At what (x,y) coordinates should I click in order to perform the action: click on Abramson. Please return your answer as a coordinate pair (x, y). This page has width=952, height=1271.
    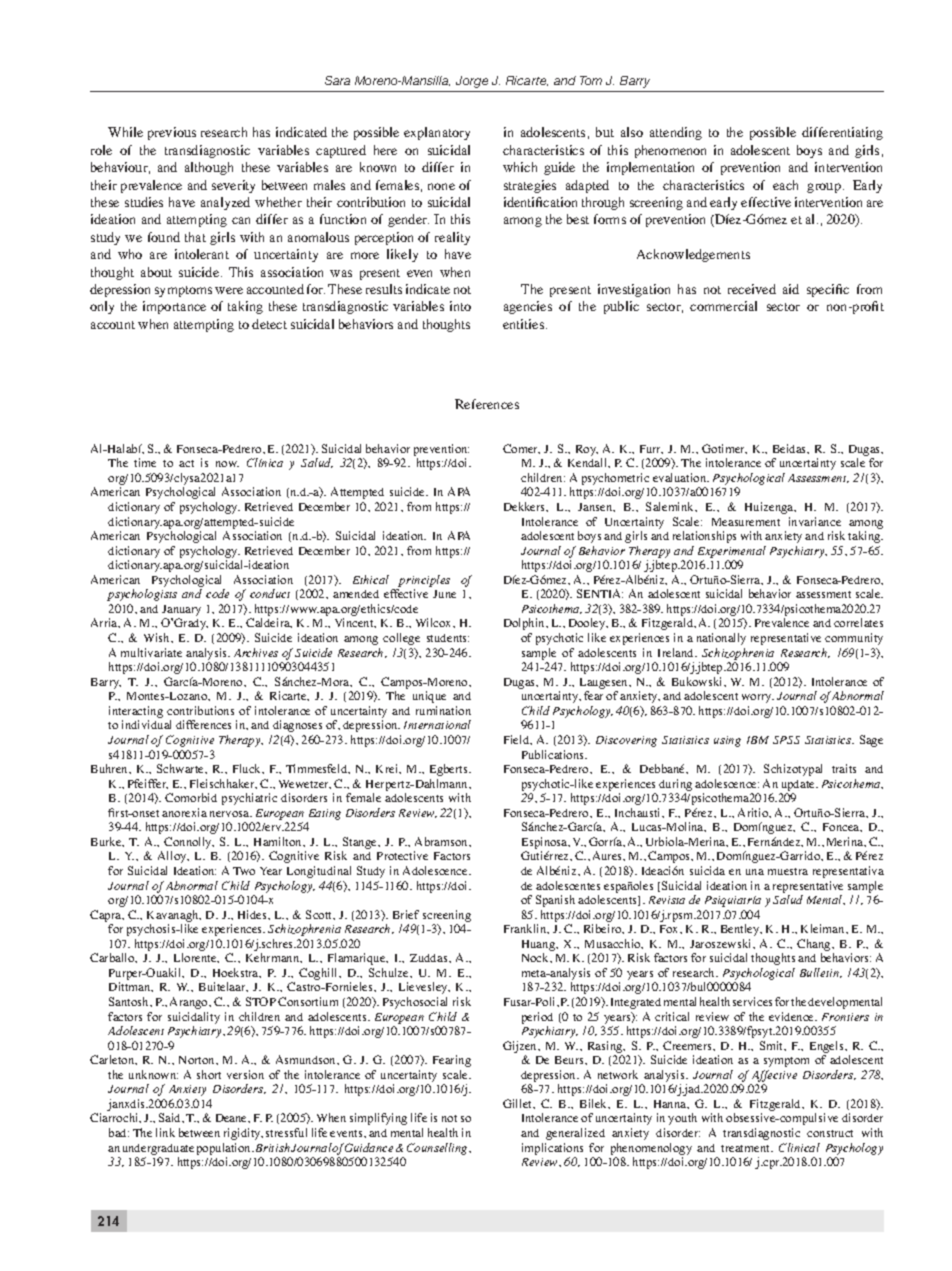
    Looking at the image, I should click on (443, 842).
